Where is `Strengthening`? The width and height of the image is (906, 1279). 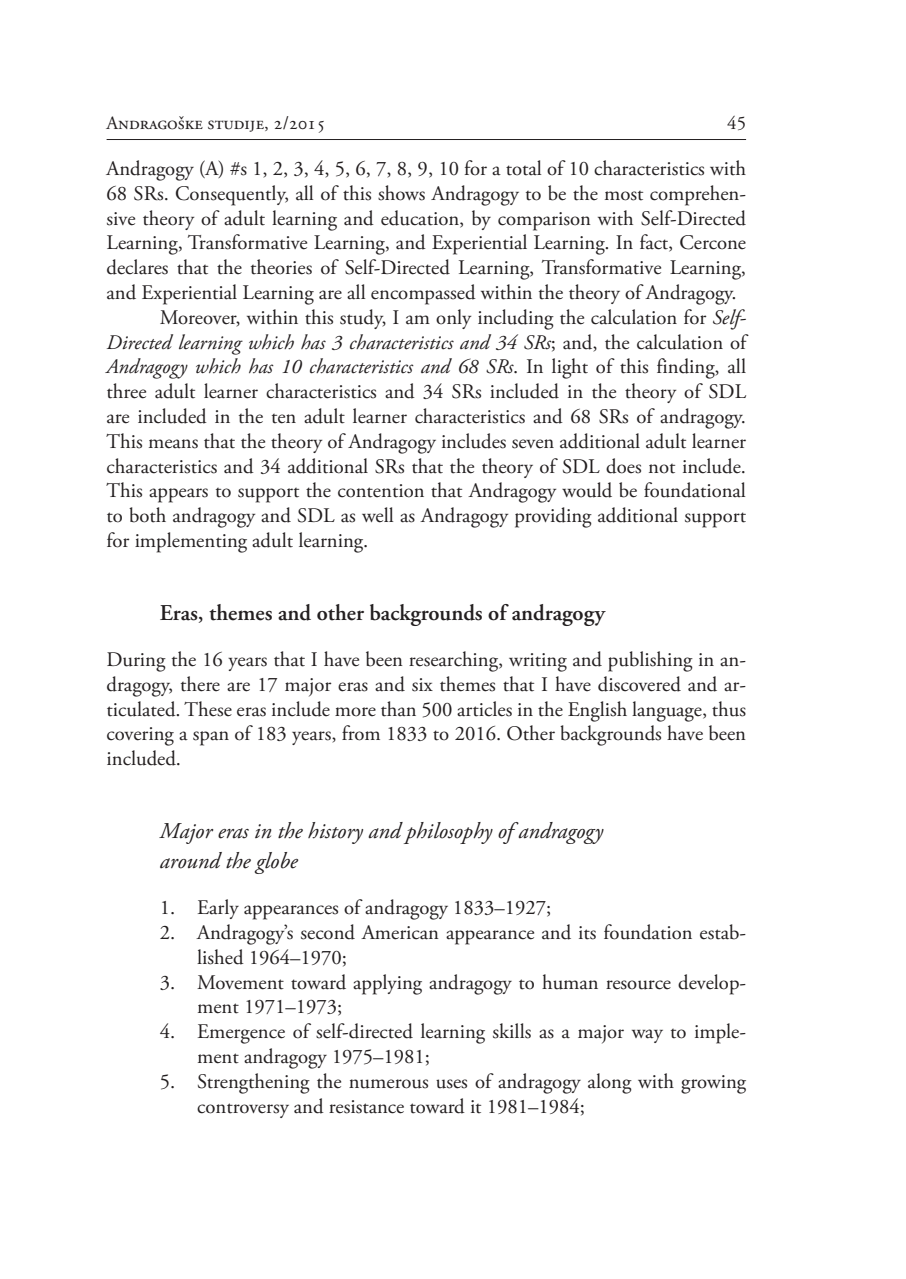 Strengthening is located at coordinates (254, 1083).
